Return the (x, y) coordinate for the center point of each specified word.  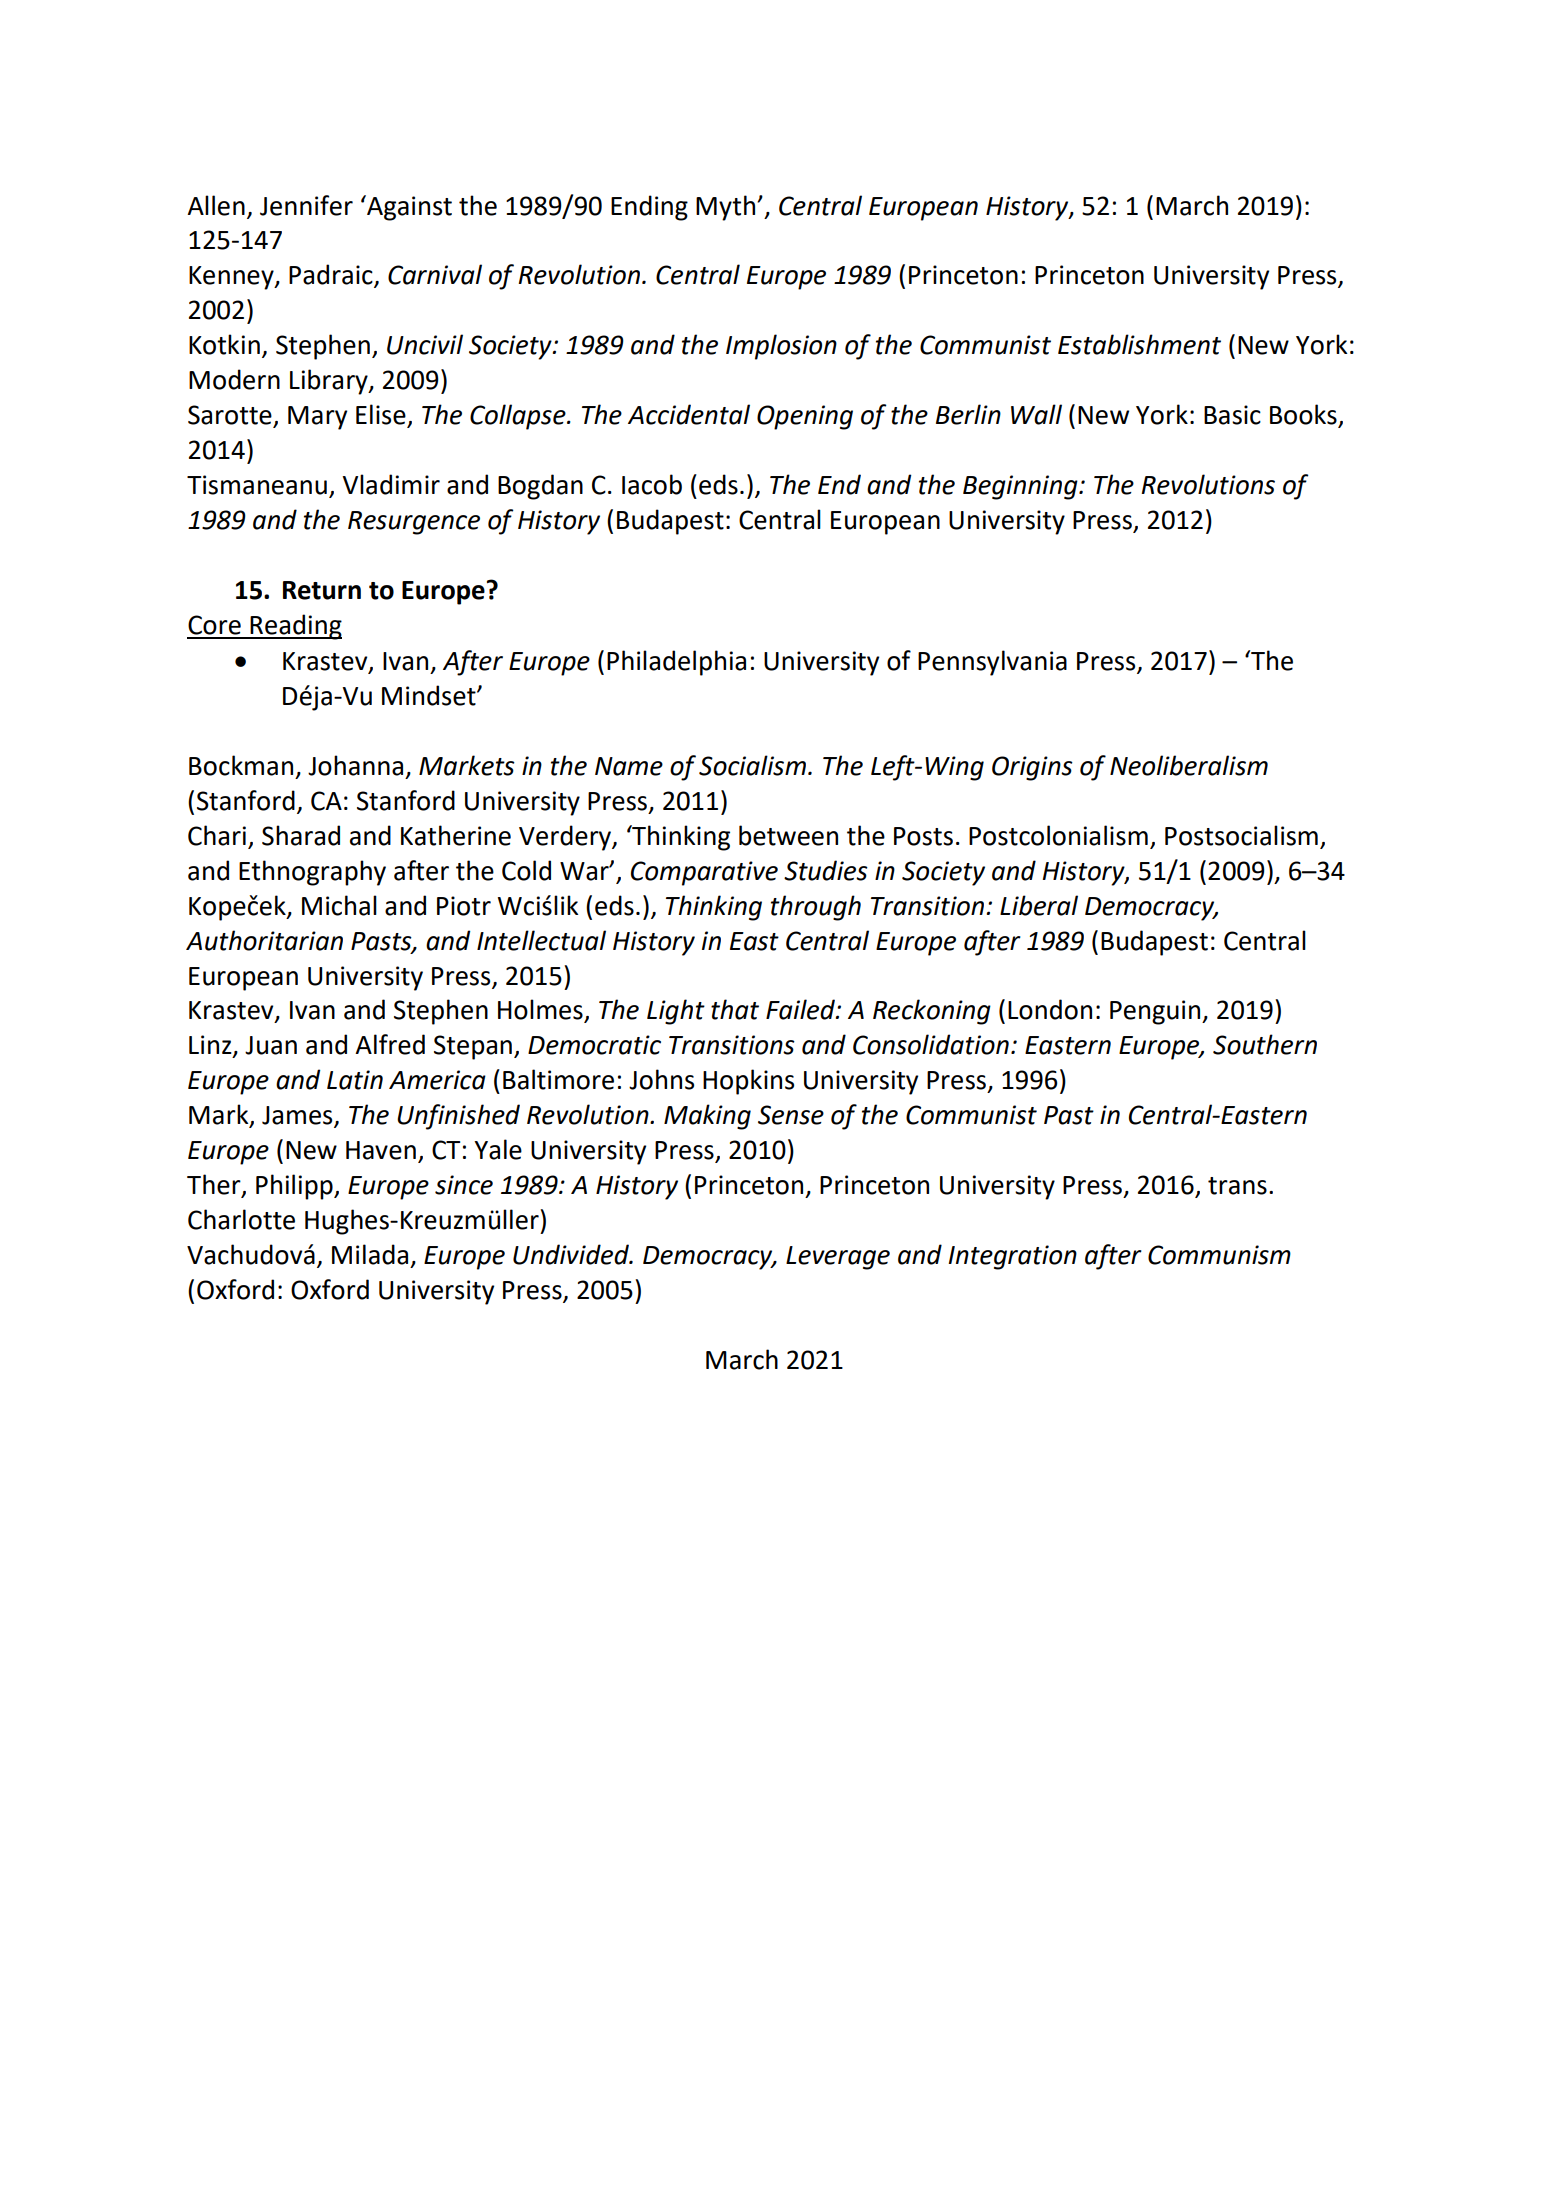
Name (629, 766)
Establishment (1139, 344)
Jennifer (306, 205)
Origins (1032, 768)
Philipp (295, 1187)
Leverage (838, 1258)
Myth (727, 208)
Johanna (355, 765)
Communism (1219, 1255)
